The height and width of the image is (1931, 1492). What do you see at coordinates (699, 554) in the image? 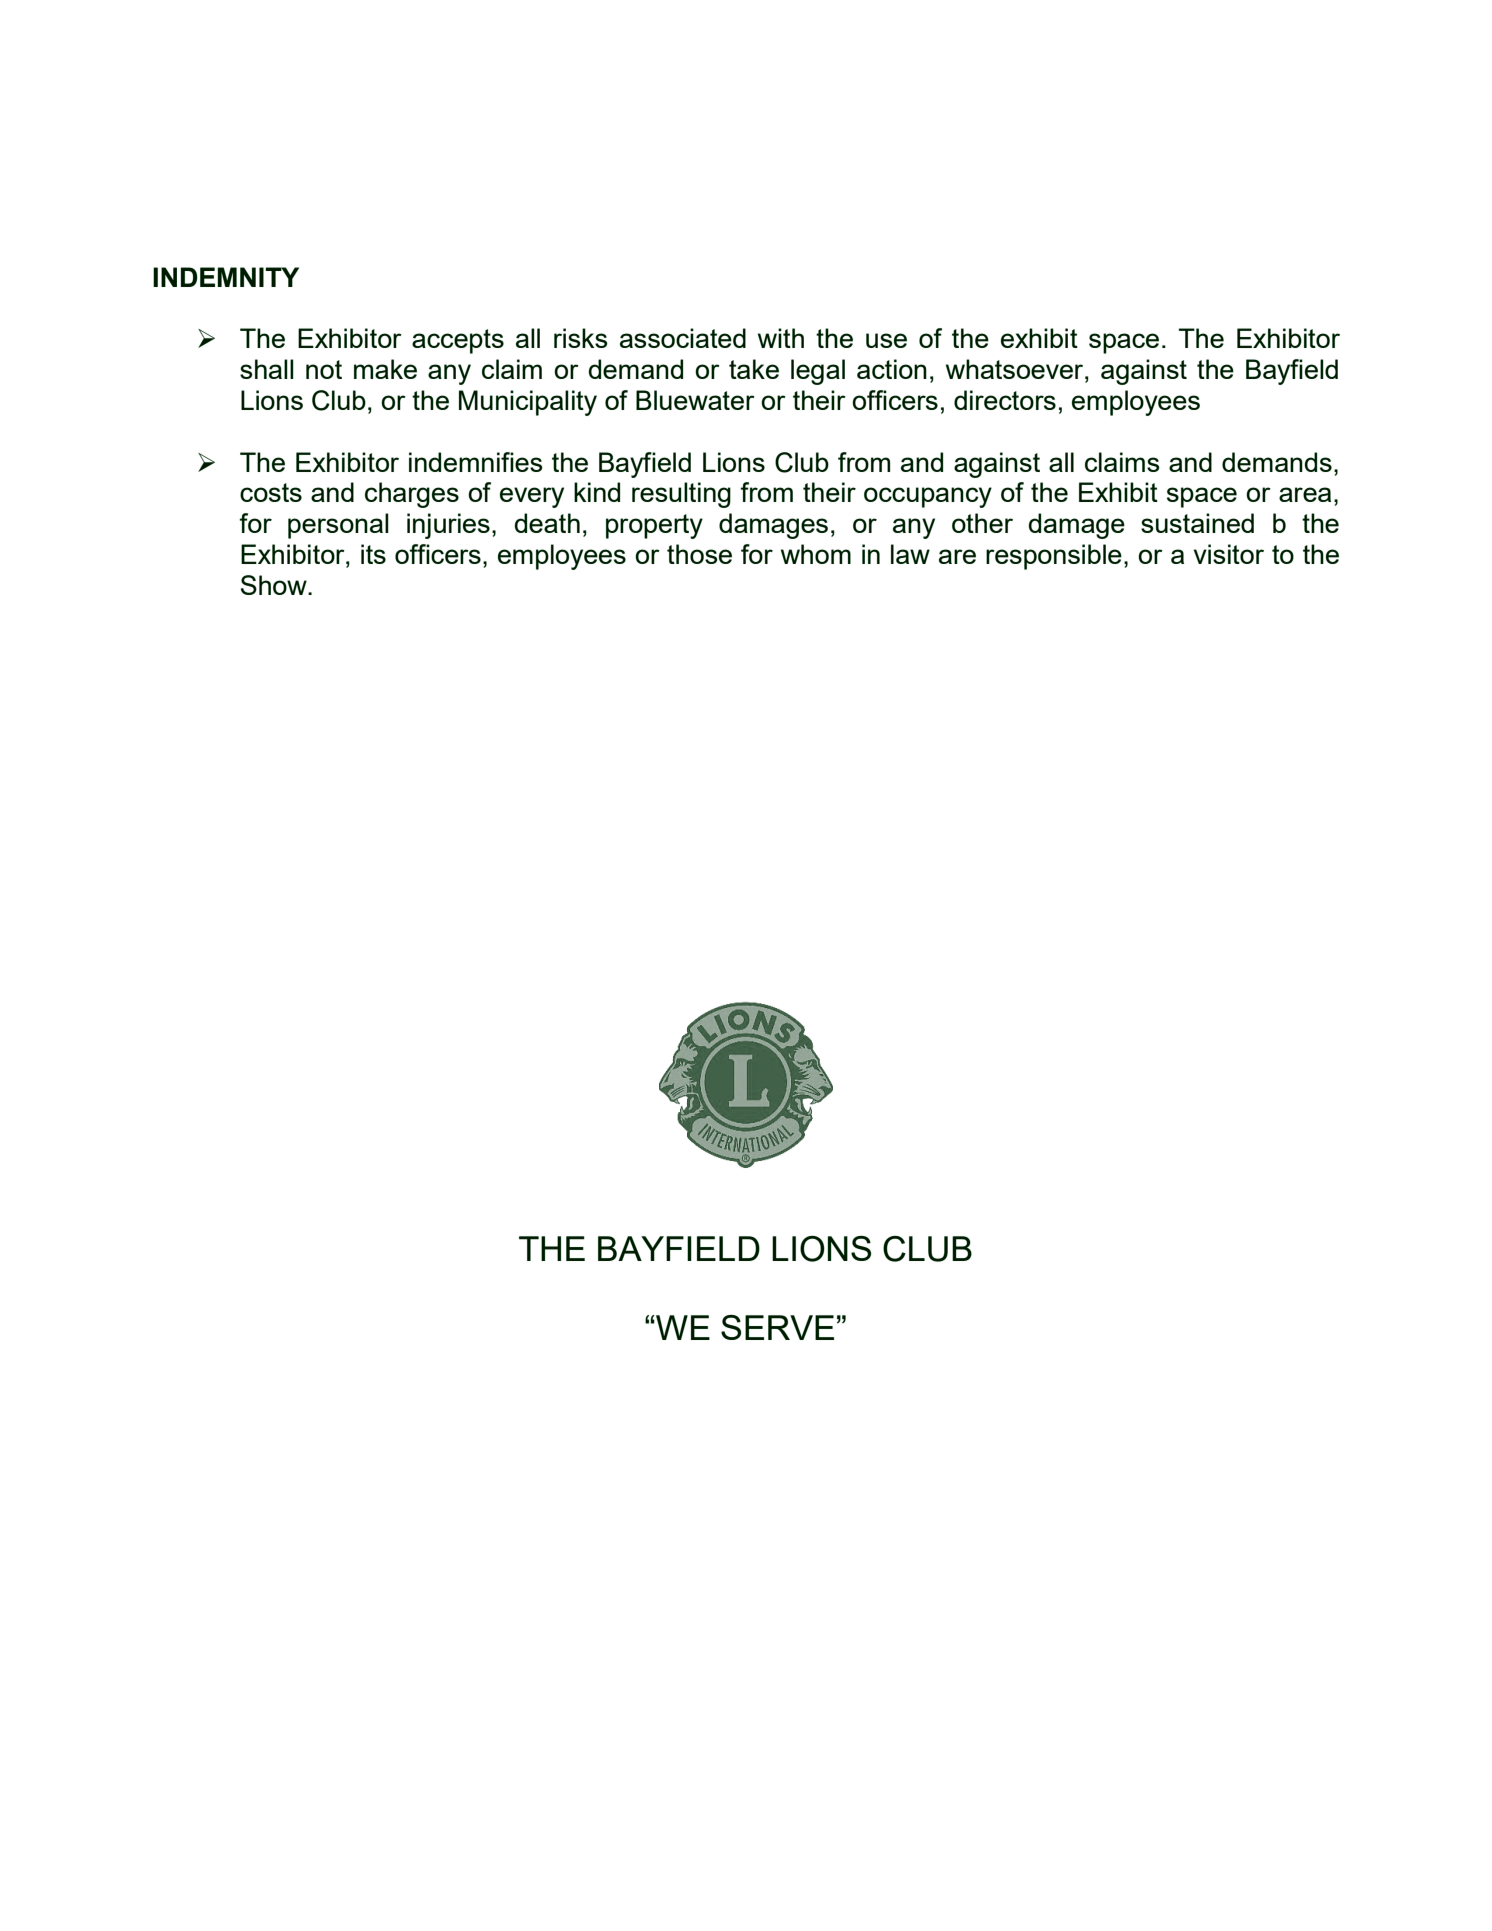
I see `those` at bounding box center [699, 554].
